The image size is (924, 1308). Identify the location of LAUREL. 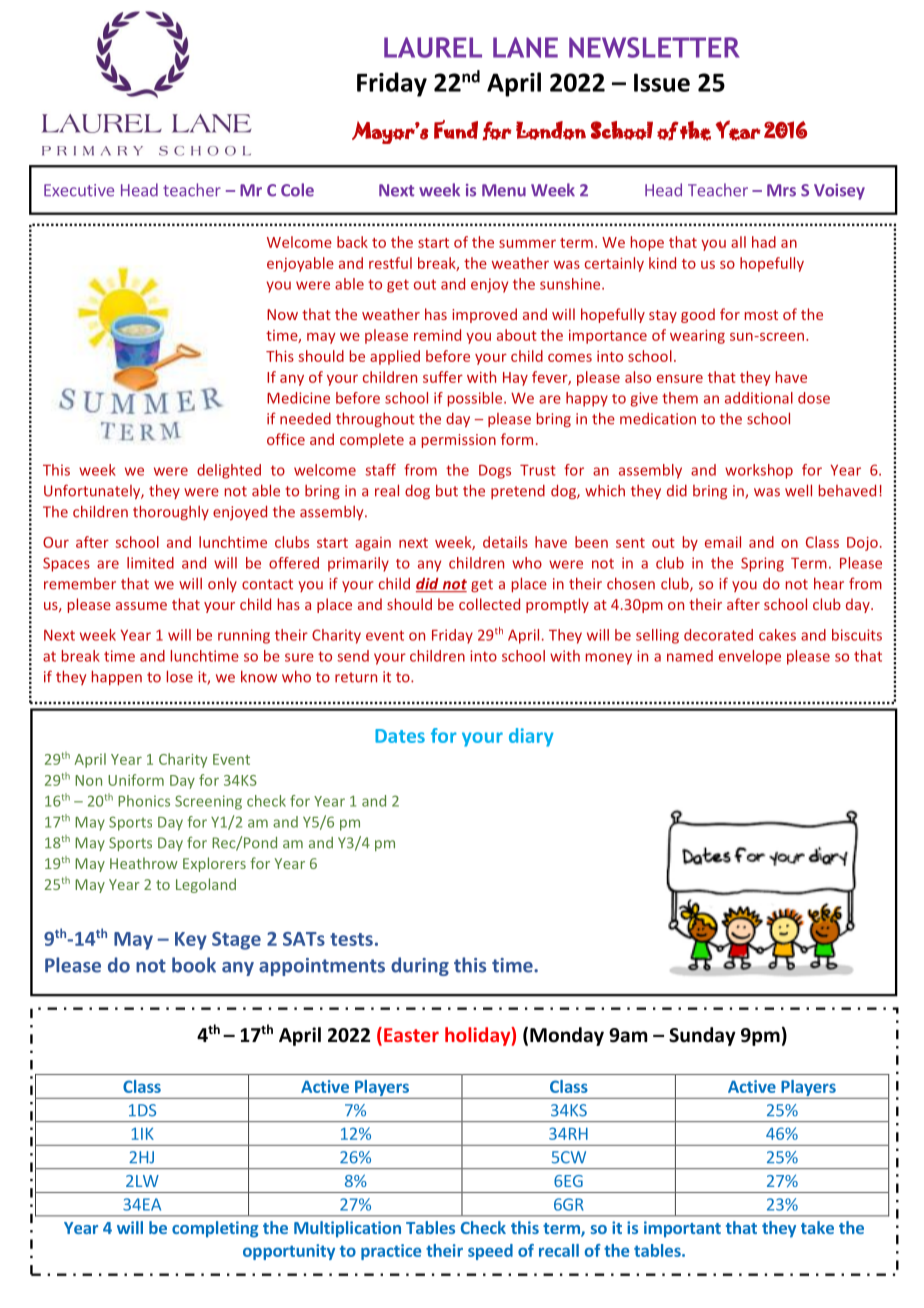
(433, 47).
